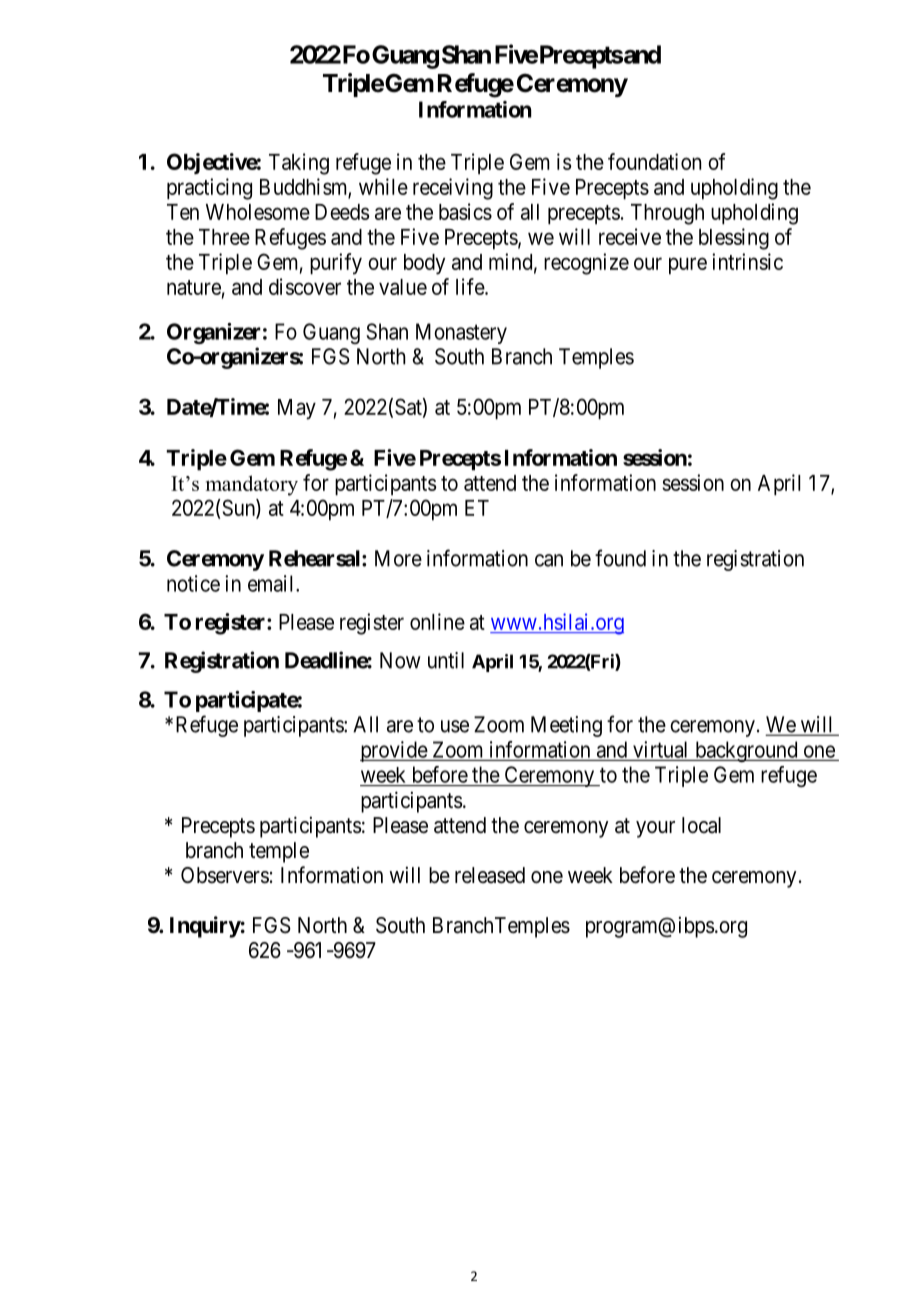  I want to click on receiving, so click(453, 189).
